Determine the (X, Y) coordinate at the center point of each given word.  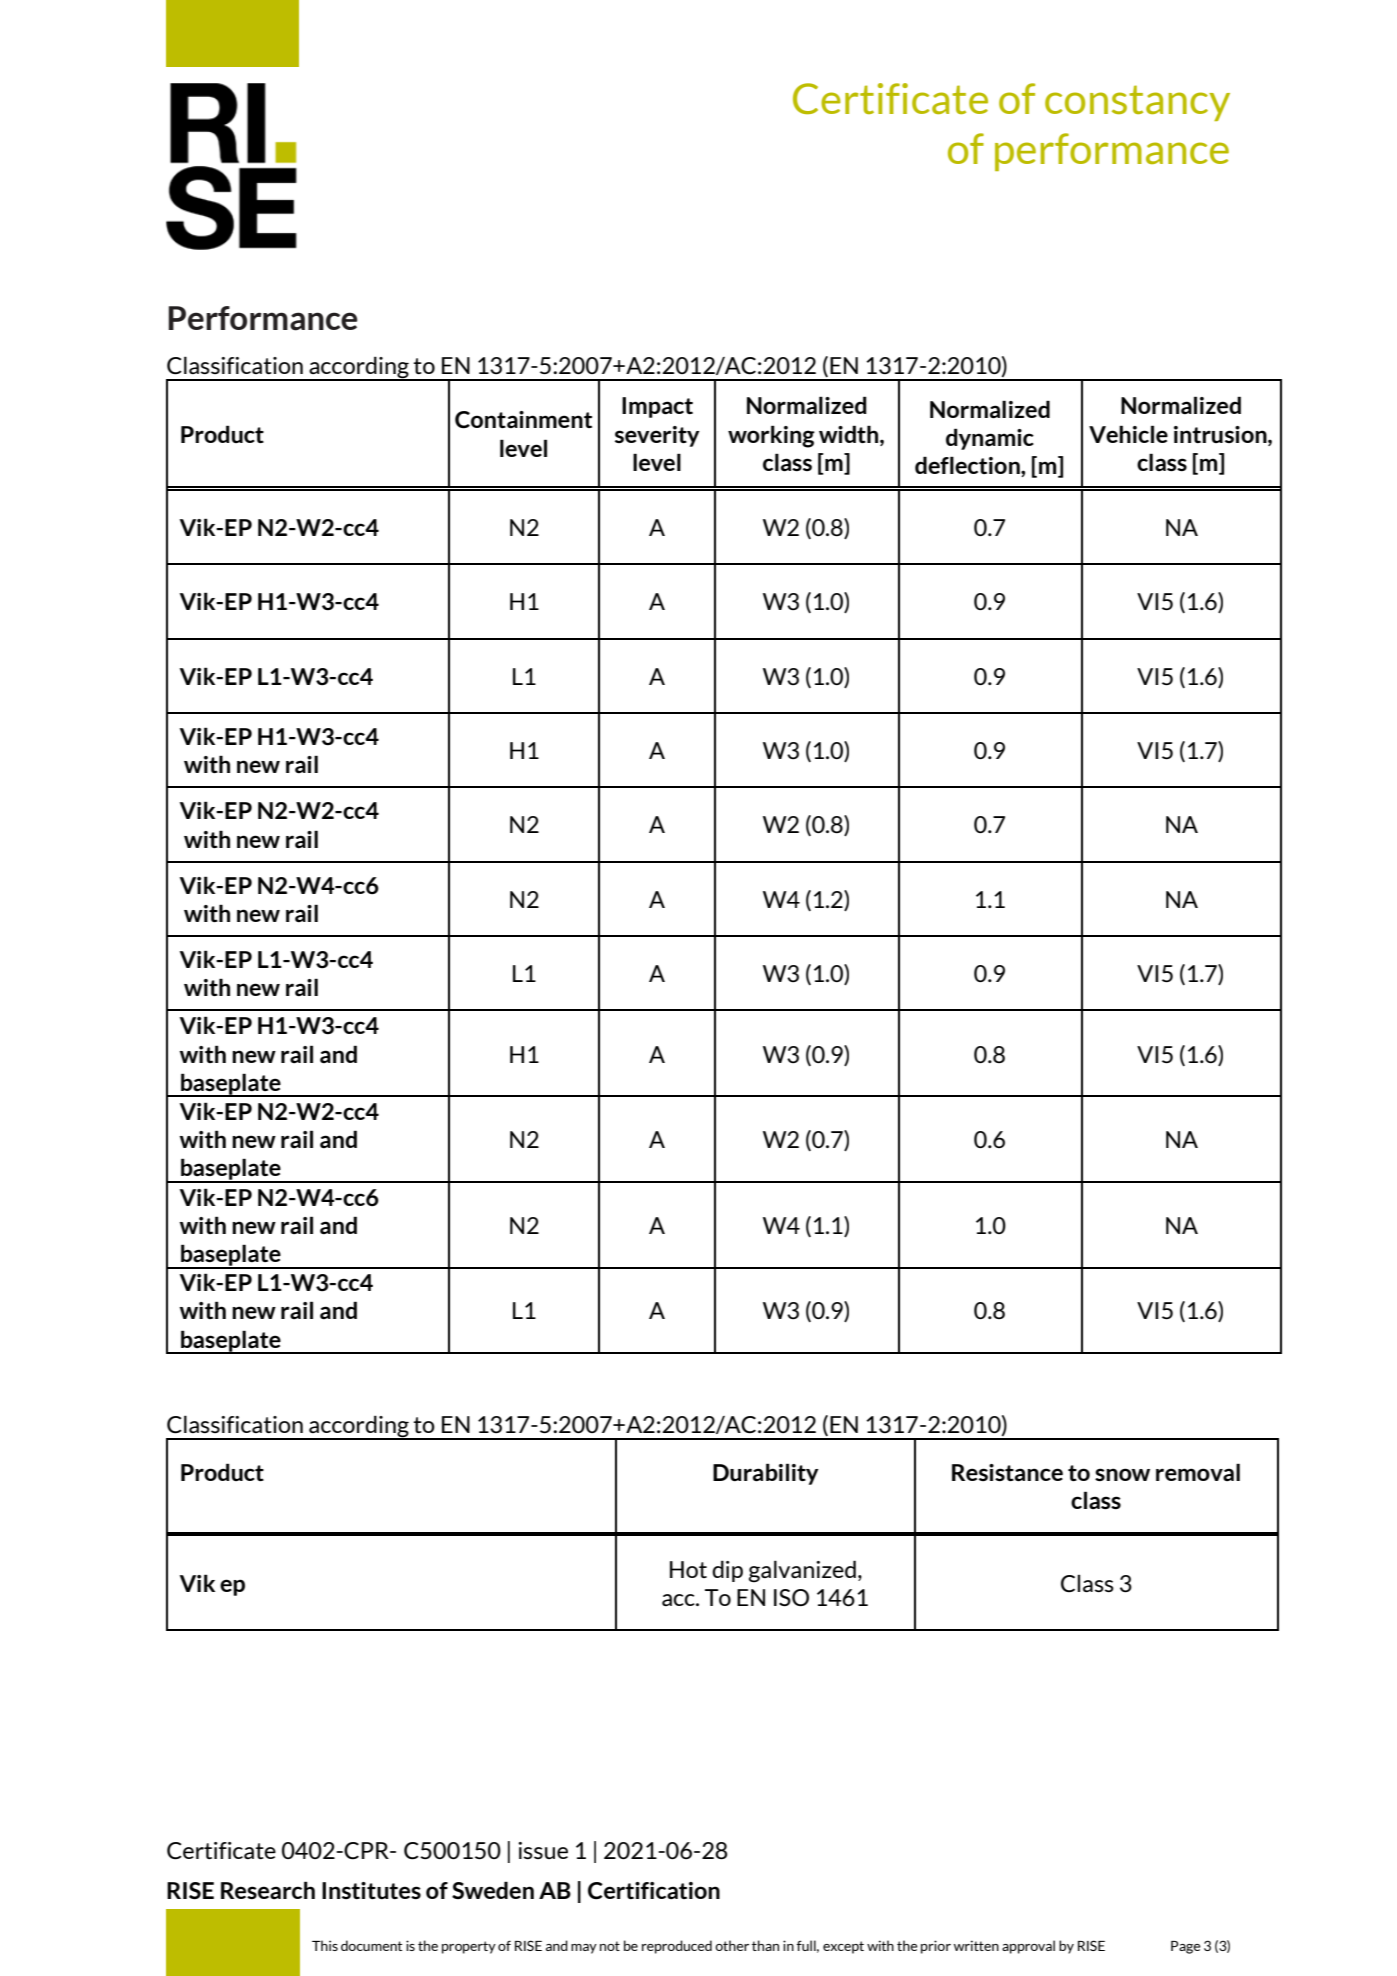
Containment (523, 420)
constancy (1137, 103)
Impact (657, 407)
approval (1028, 1947)
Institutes (371, 1890)
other (732, 1945)
